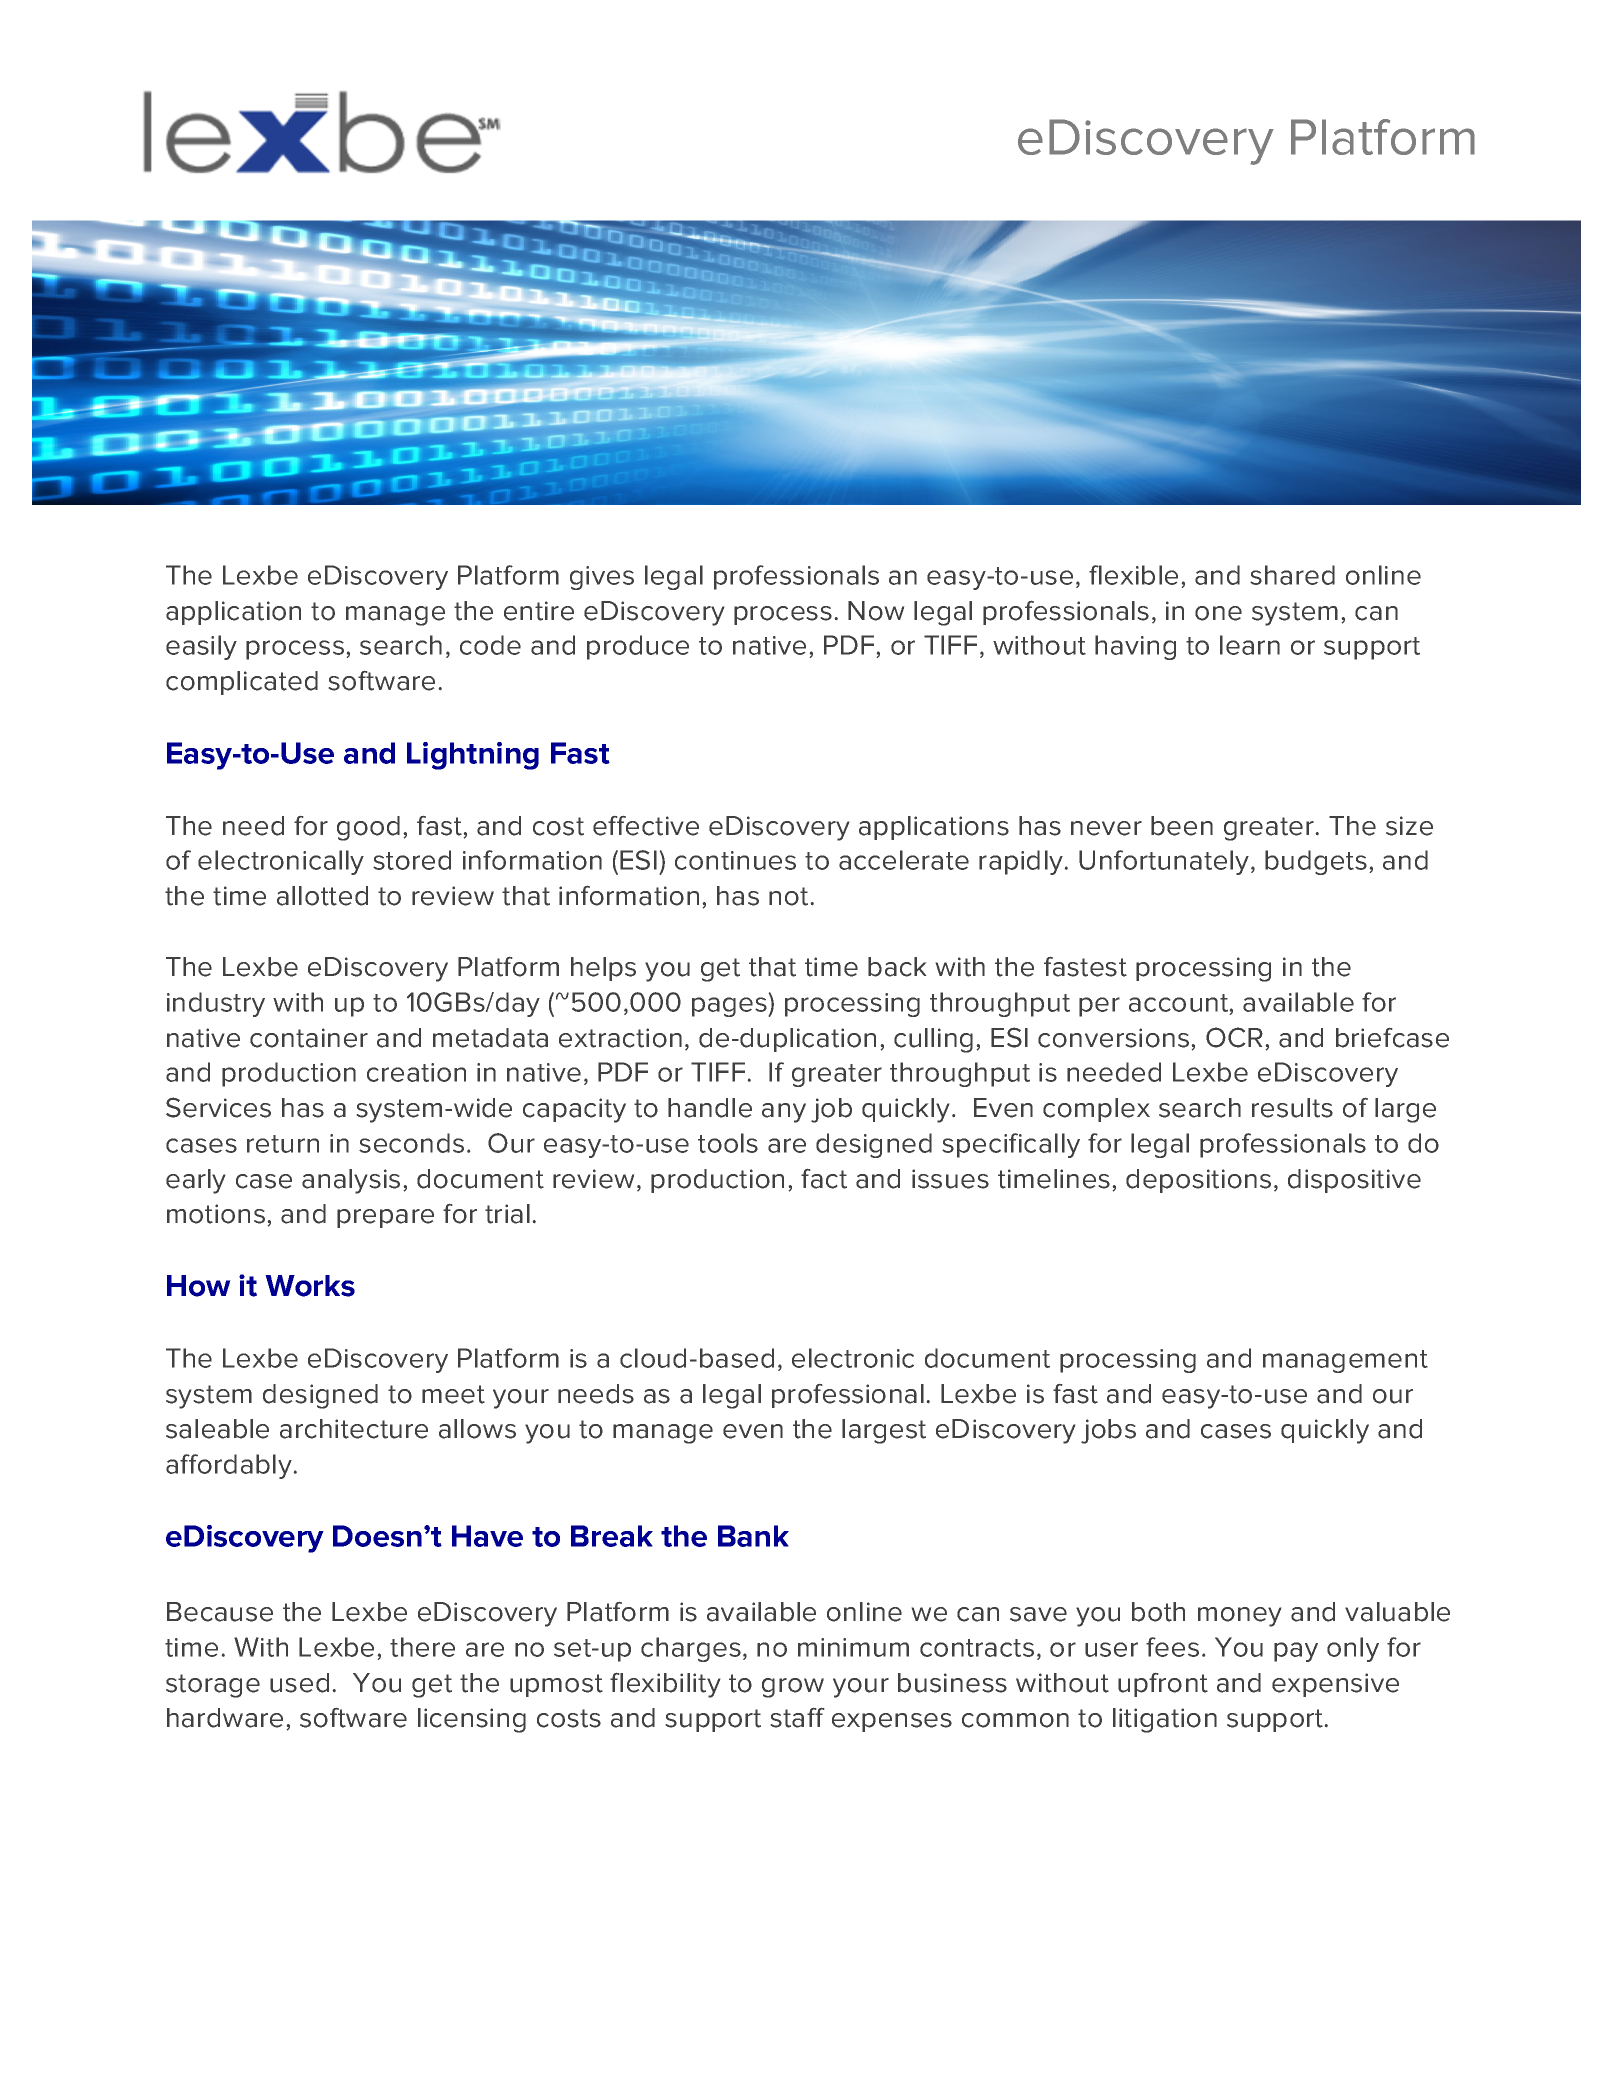  Describe the element at coordinates (1250, 645) in the screenshot. I see `learn` at that location.
